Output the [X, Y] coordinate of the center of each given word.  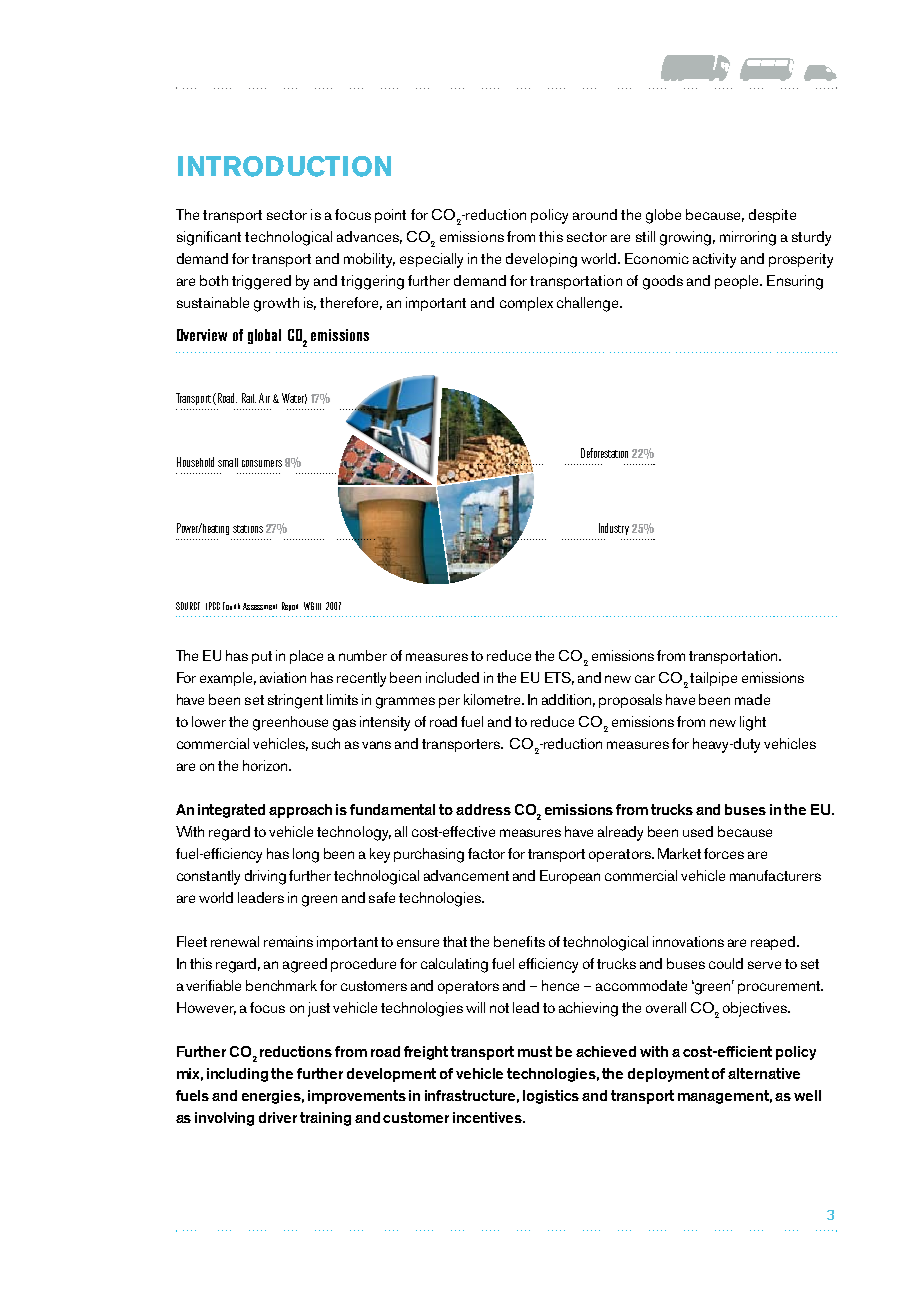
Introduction [284, 166]
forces [724, 853]
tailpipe [713, 679]
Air [264, 398]
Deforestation [604, 453]
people [738, 282]
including [237, 1075]
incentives [488, 1117]
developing [541, 260]
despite [772, 216]
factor [486, 853]
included [452, 677]
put [262, 657]
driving [265, 877]
